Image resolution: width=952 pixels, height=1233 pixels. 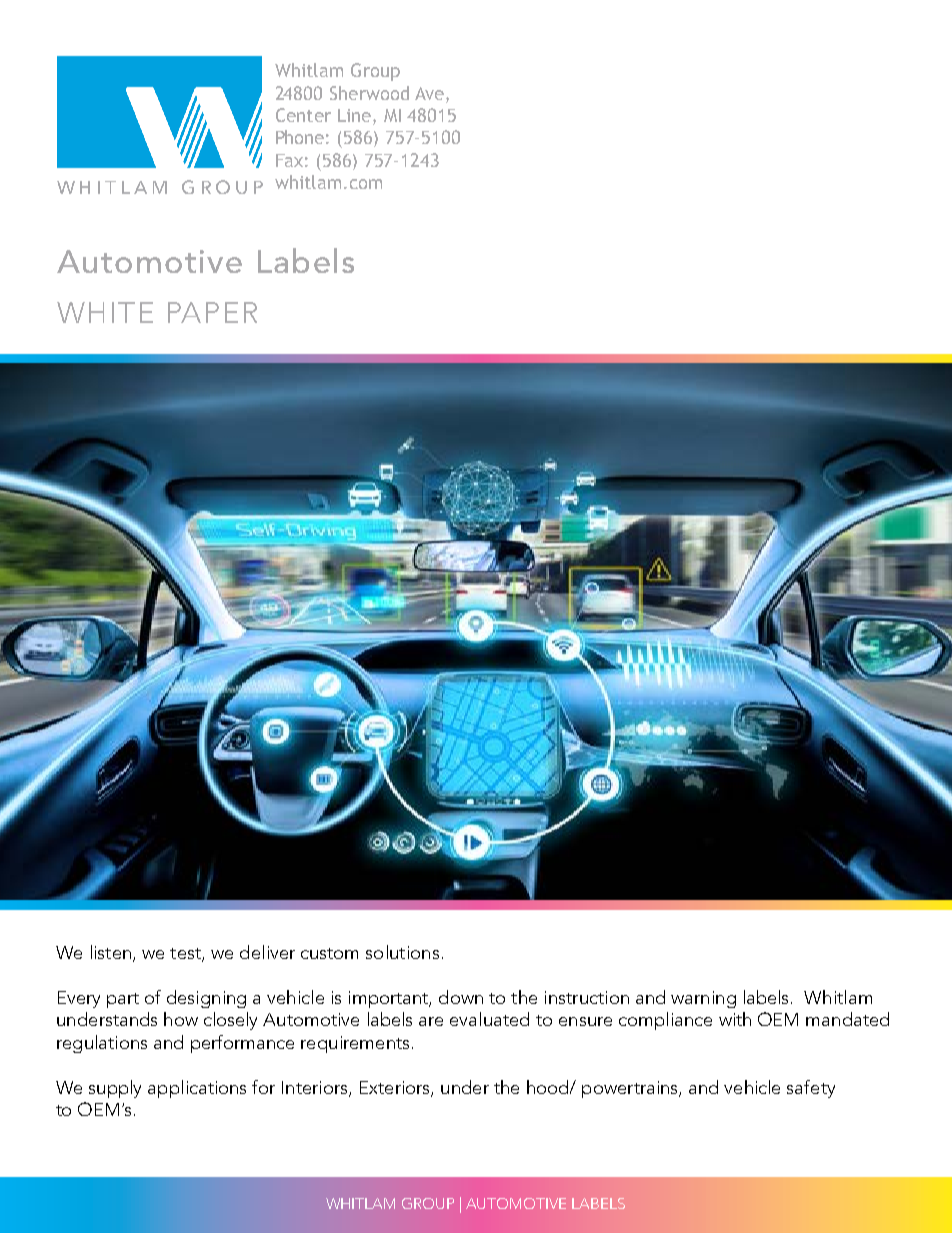 What do you see at coordinates (356, 117) in the image?
I see `Line` at bounding box center [356, 117].
